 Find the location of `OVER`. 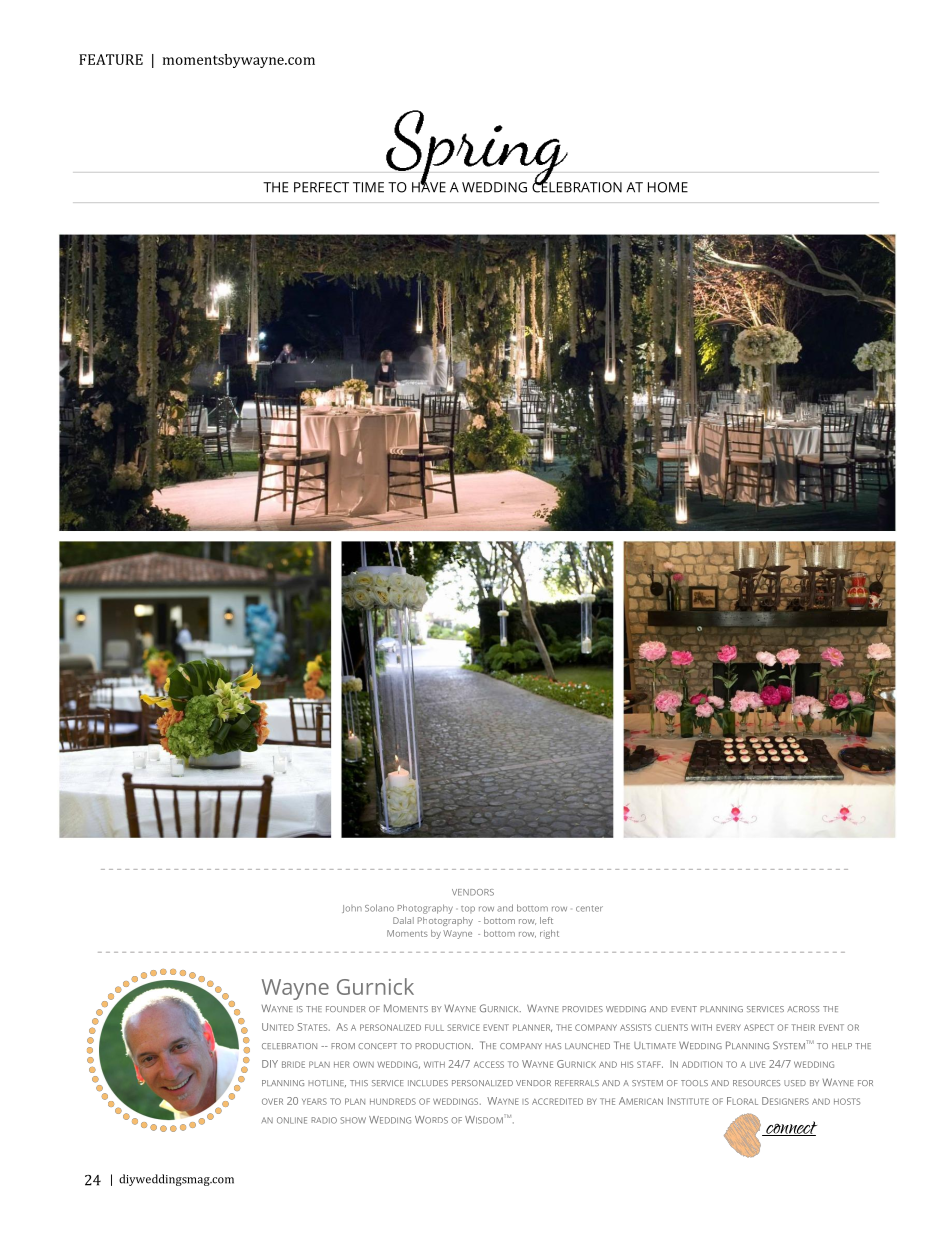

OVER is located at coordinates (272, 1101).
